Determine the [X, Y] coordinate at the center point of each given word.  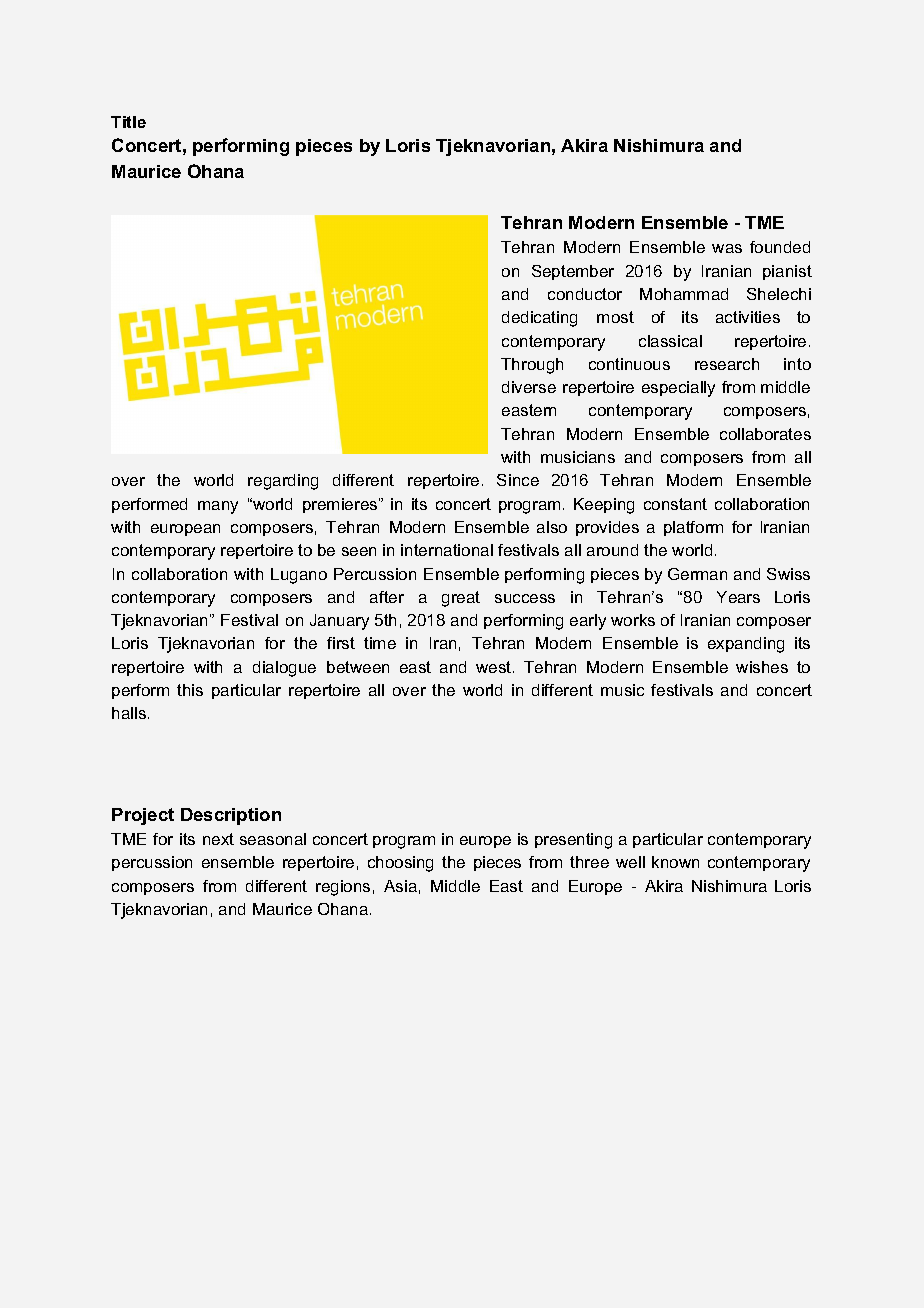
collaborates [765, 434]
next [218, 839]
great [461, 599]
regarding [283, 482]
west [495, 667]
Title [128, 122]
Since [518, 480]
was [727, 248]
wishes [762, 667]
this [190, 690]
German [697, 574]
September [573, 272]
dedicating [539, 319]
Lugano [299, 576]
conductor [585, 294]
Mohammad [684, 294]
